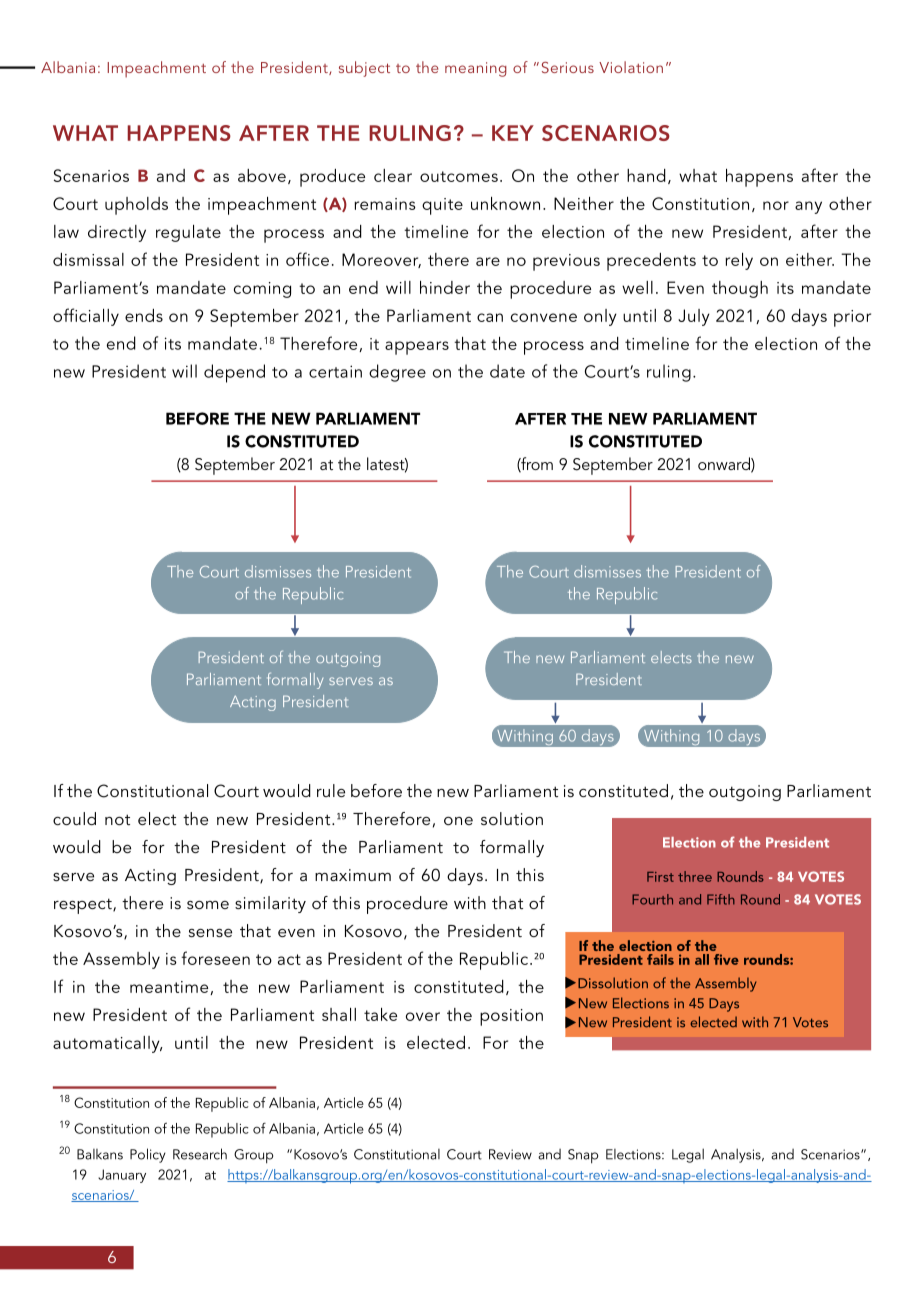 The image size is (924, 1308). What do you see at coordinates (695, 876) in the page?
I see `three` at bounding box center [695, 876].
